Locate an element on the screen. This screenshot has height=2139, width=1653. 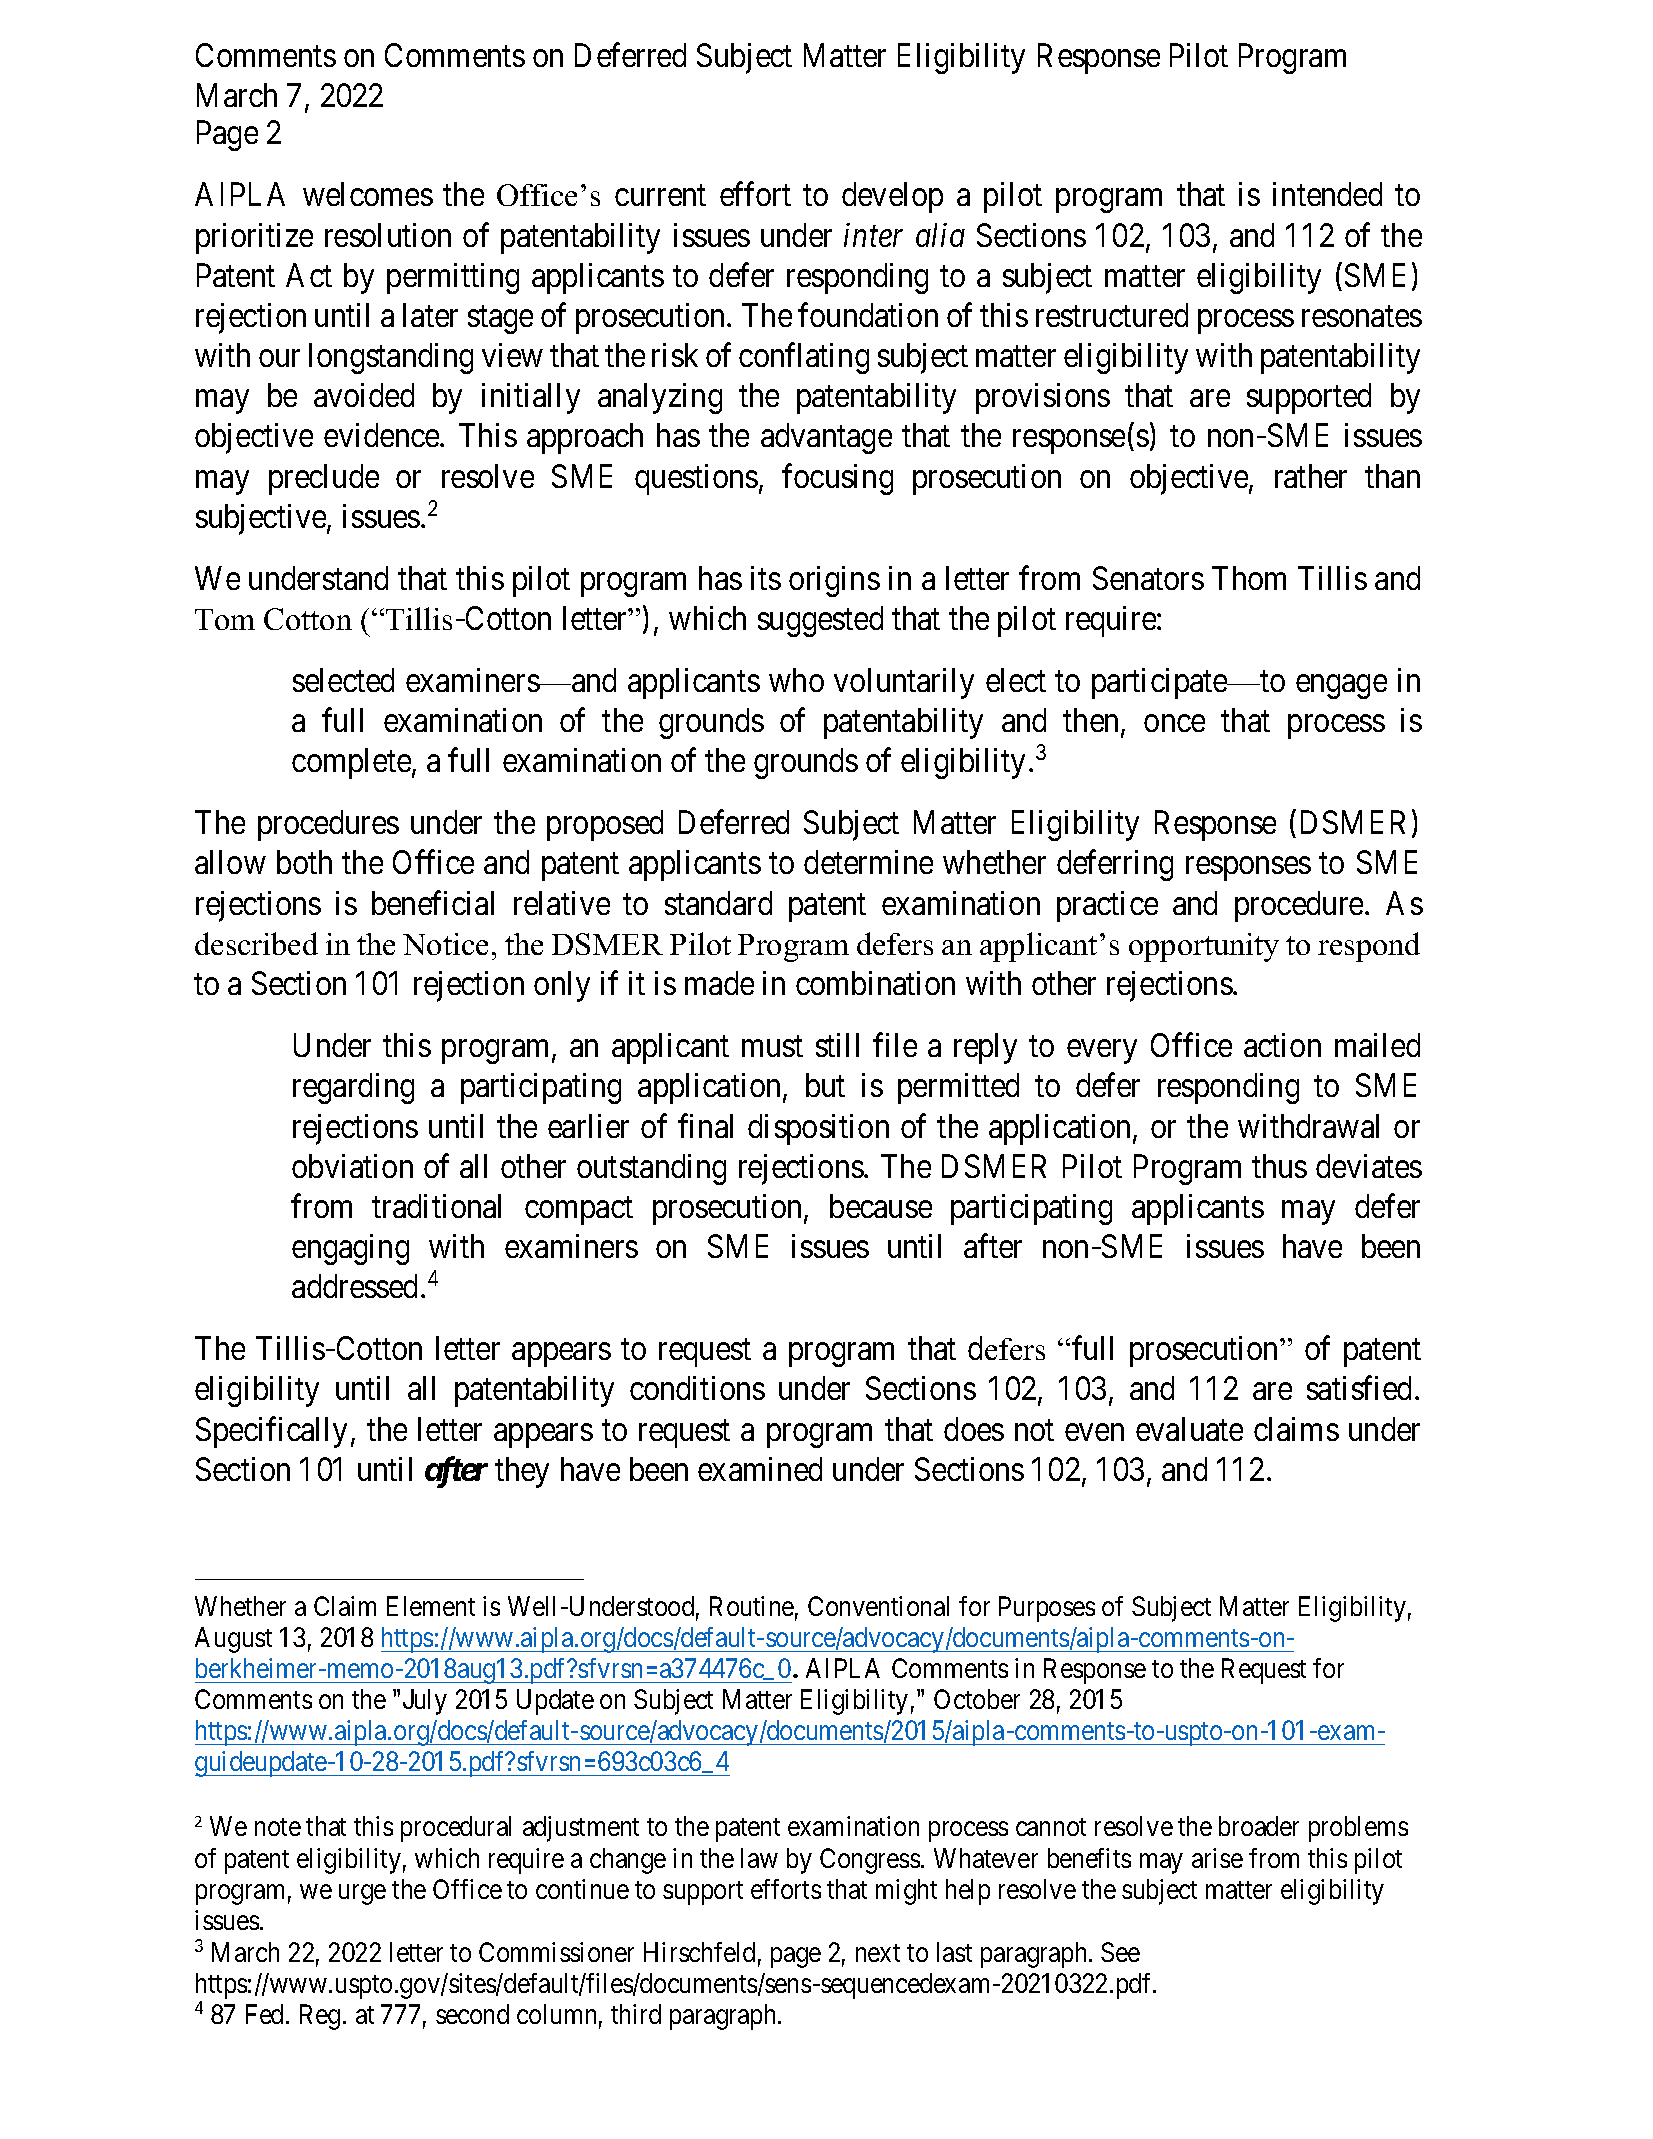
inter is located at coordinates (873, 235).
